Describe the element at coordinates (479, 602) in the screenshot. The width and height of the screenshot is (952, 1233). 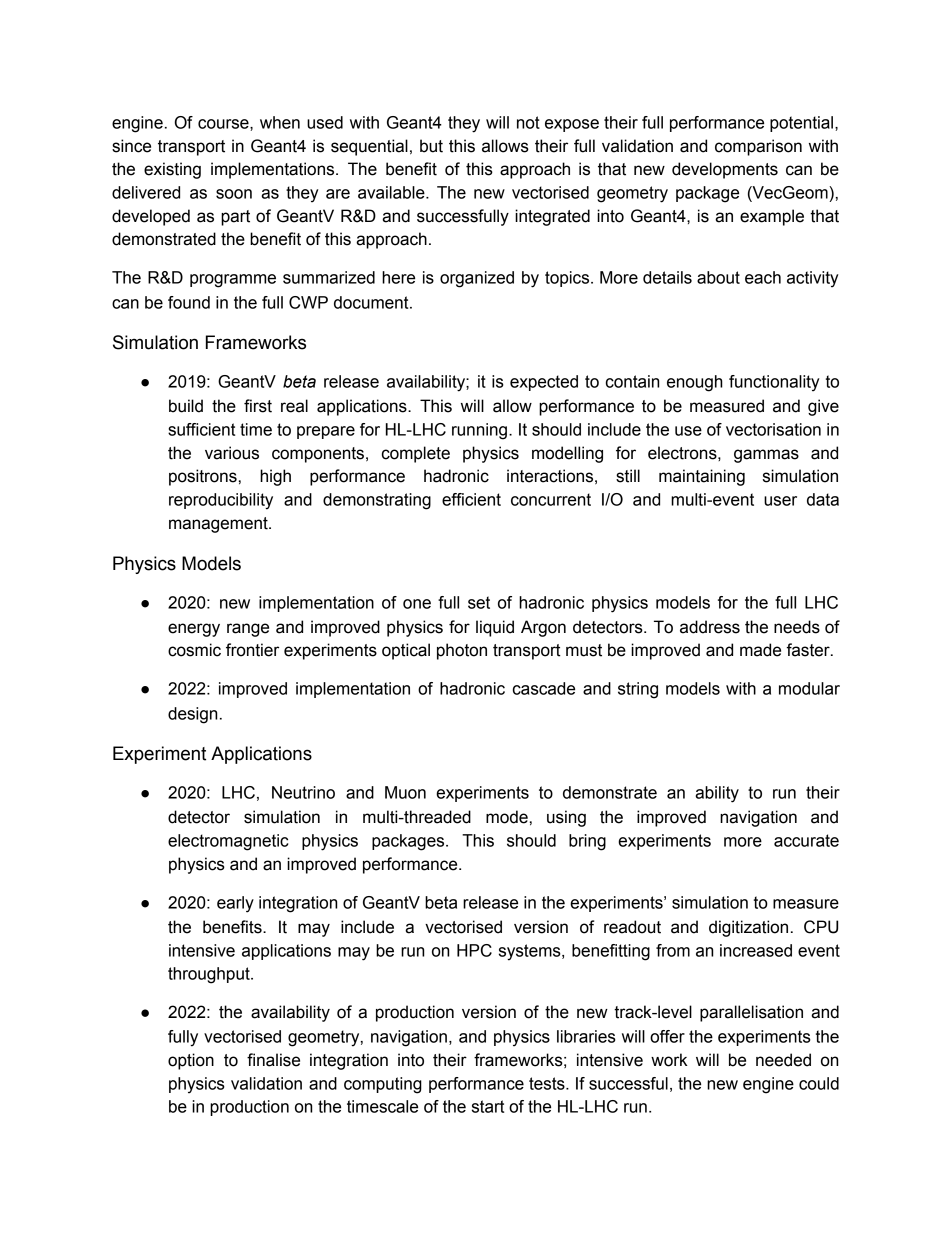
I see `set` at that location.
